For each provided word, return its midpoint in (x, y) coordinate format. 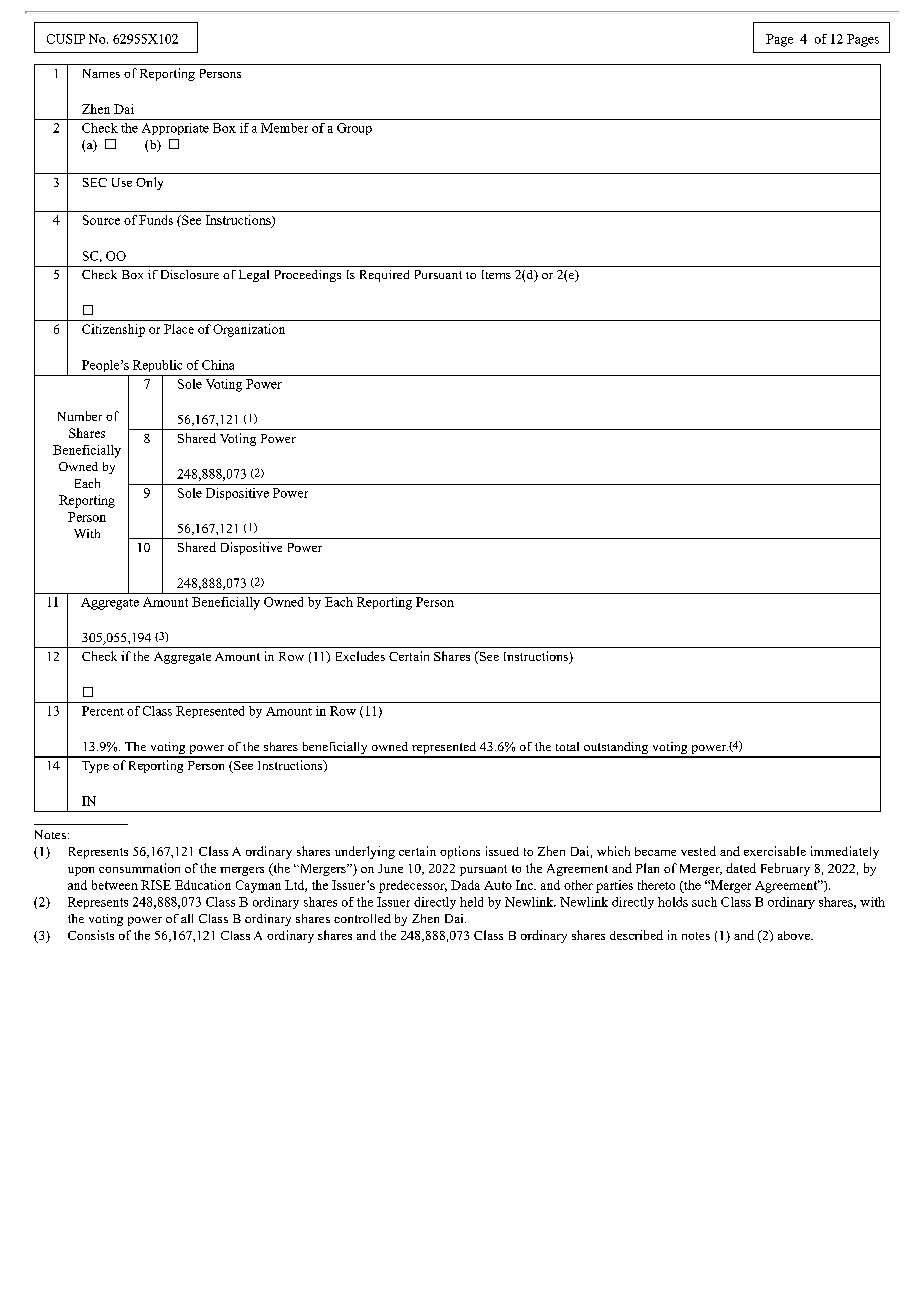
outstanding (616, 749)
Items (496, 274)
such (704, 902)
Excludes (360, 656)
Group (354, 129)
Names (101, 73)
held (471, 902)
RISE (156, 885)
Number (80, 416)
